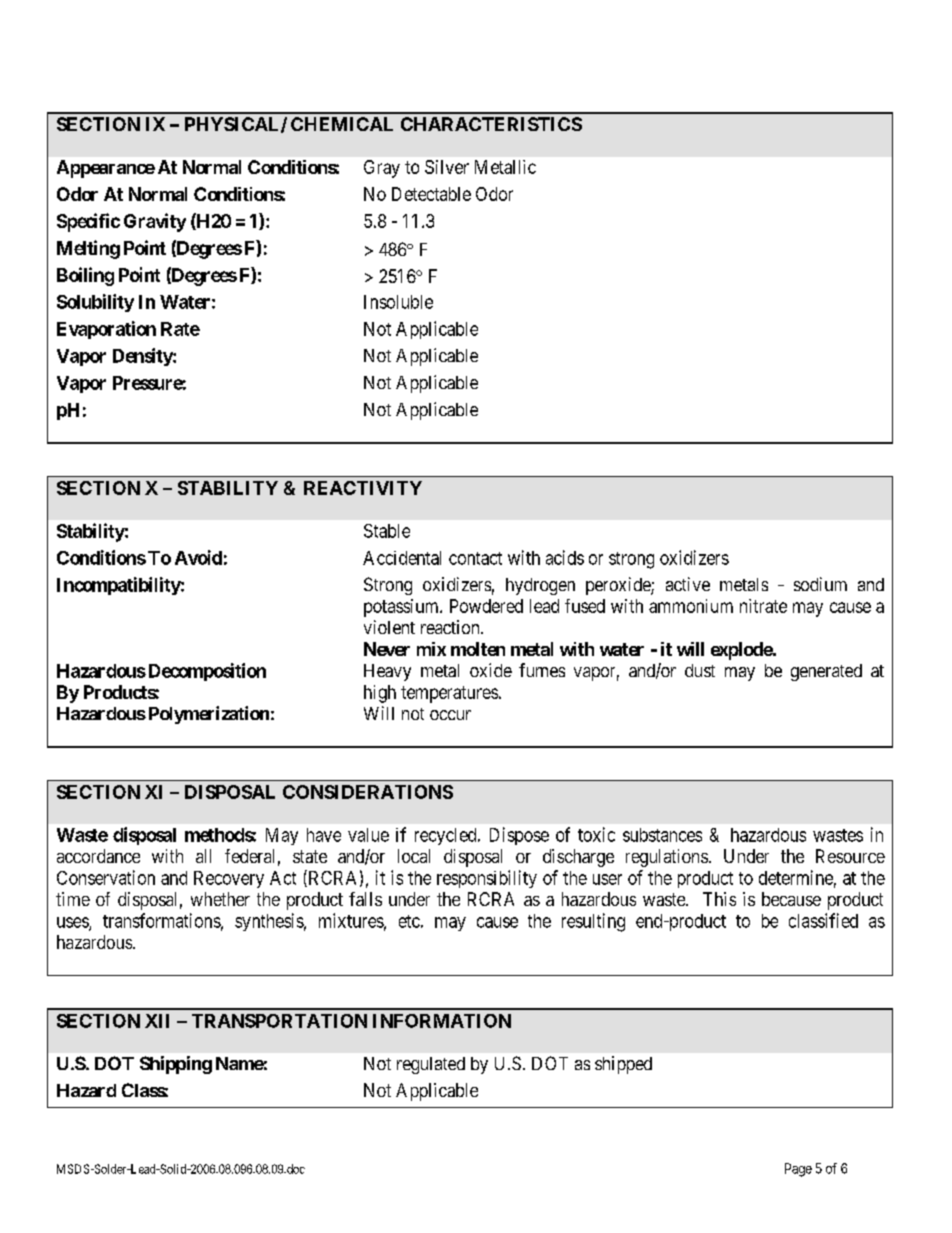 Image resolution: width=952 pixels, height=1233 pixels. What do you see at coordinates (431, 1065) in the image?
I see `regulated` at bounding box center [431, 1065].
